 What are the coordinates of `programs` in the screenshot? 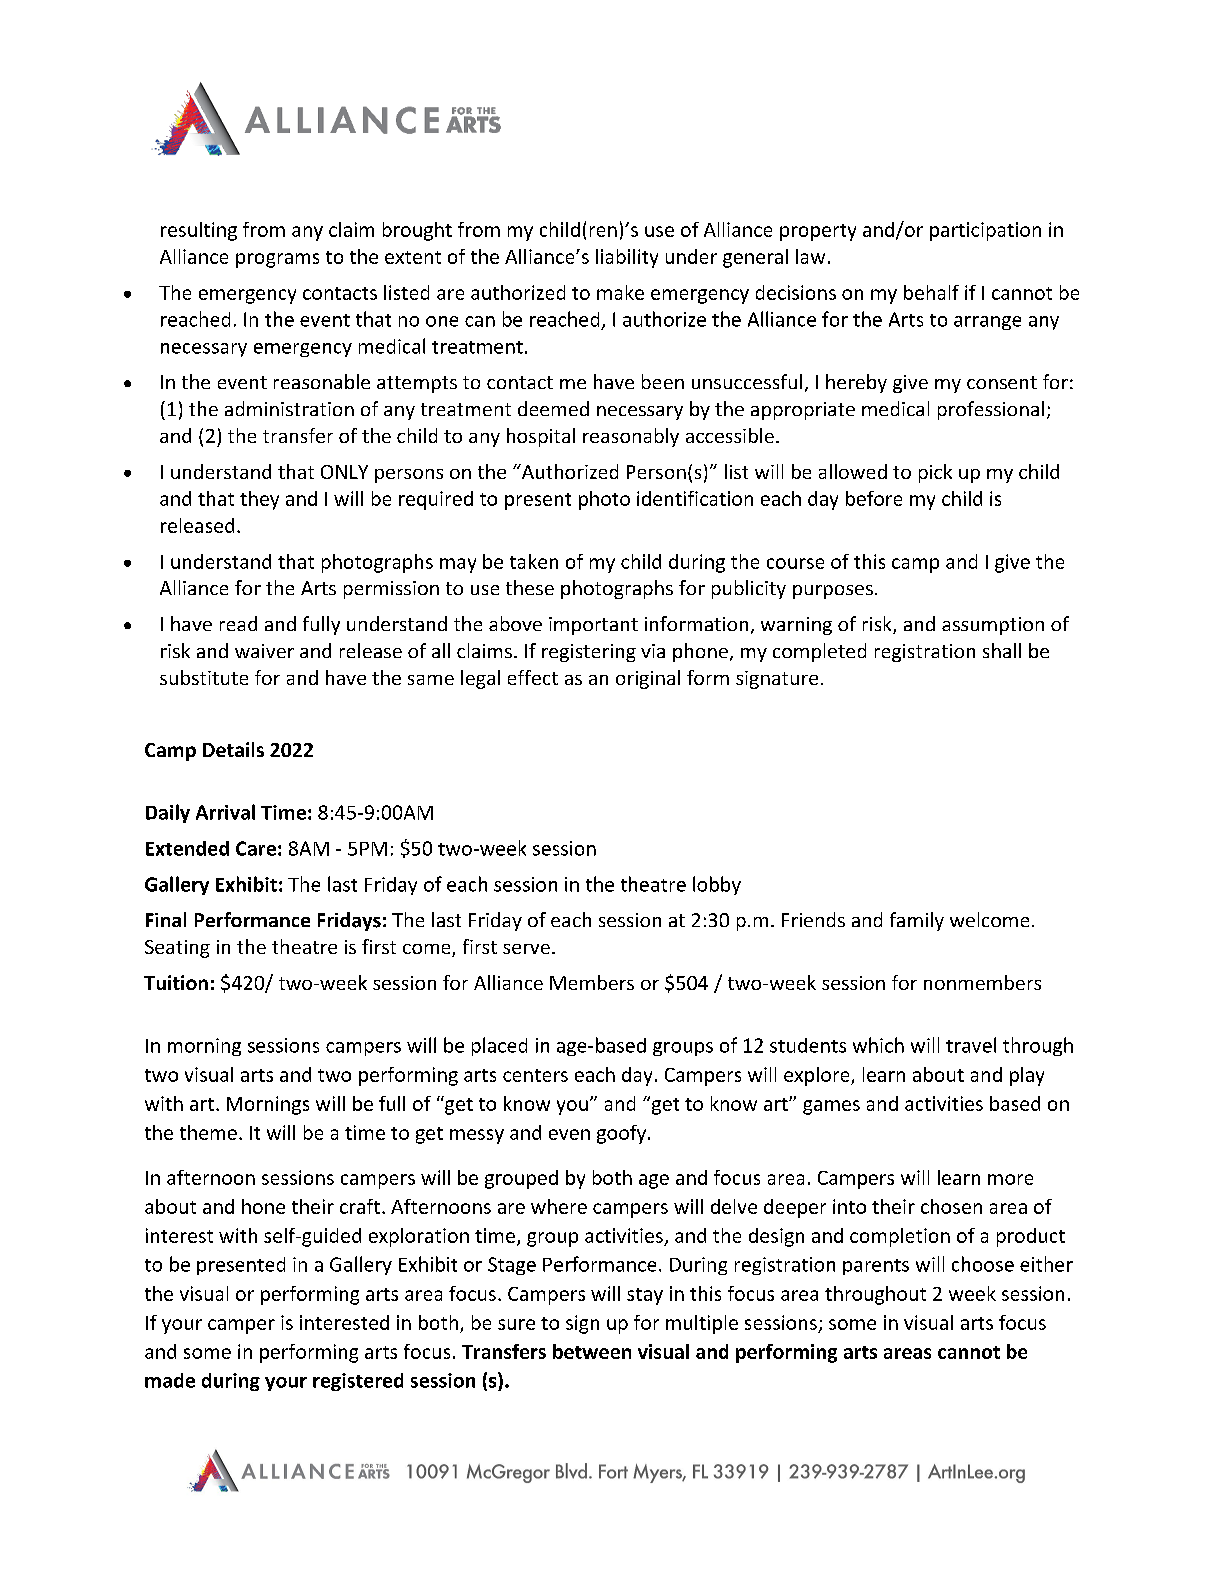 It's located at (277, 260).
